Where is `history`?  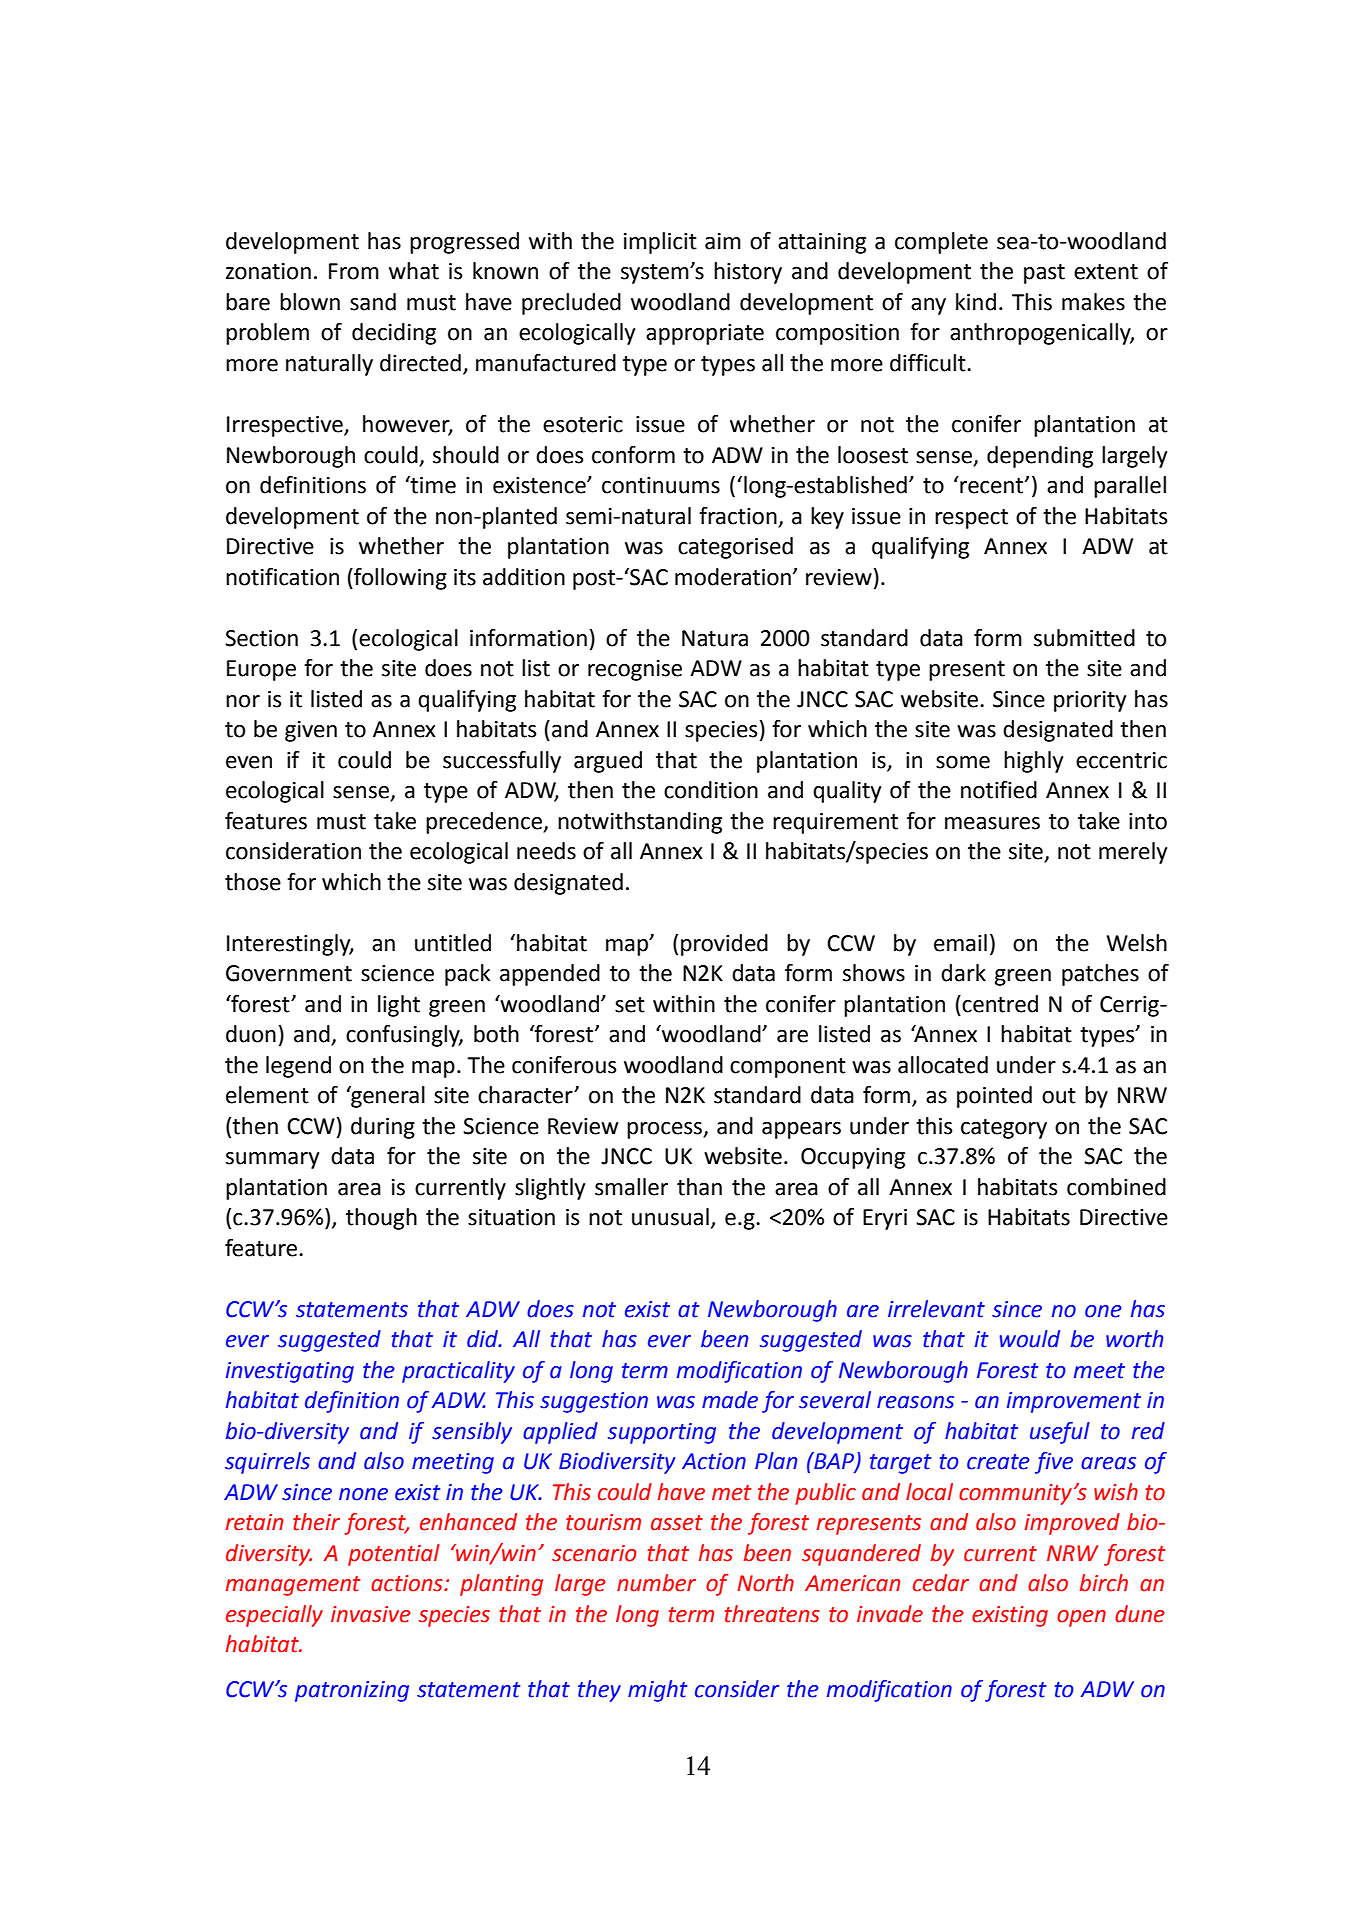 history is located at coordinates (748, 273).
